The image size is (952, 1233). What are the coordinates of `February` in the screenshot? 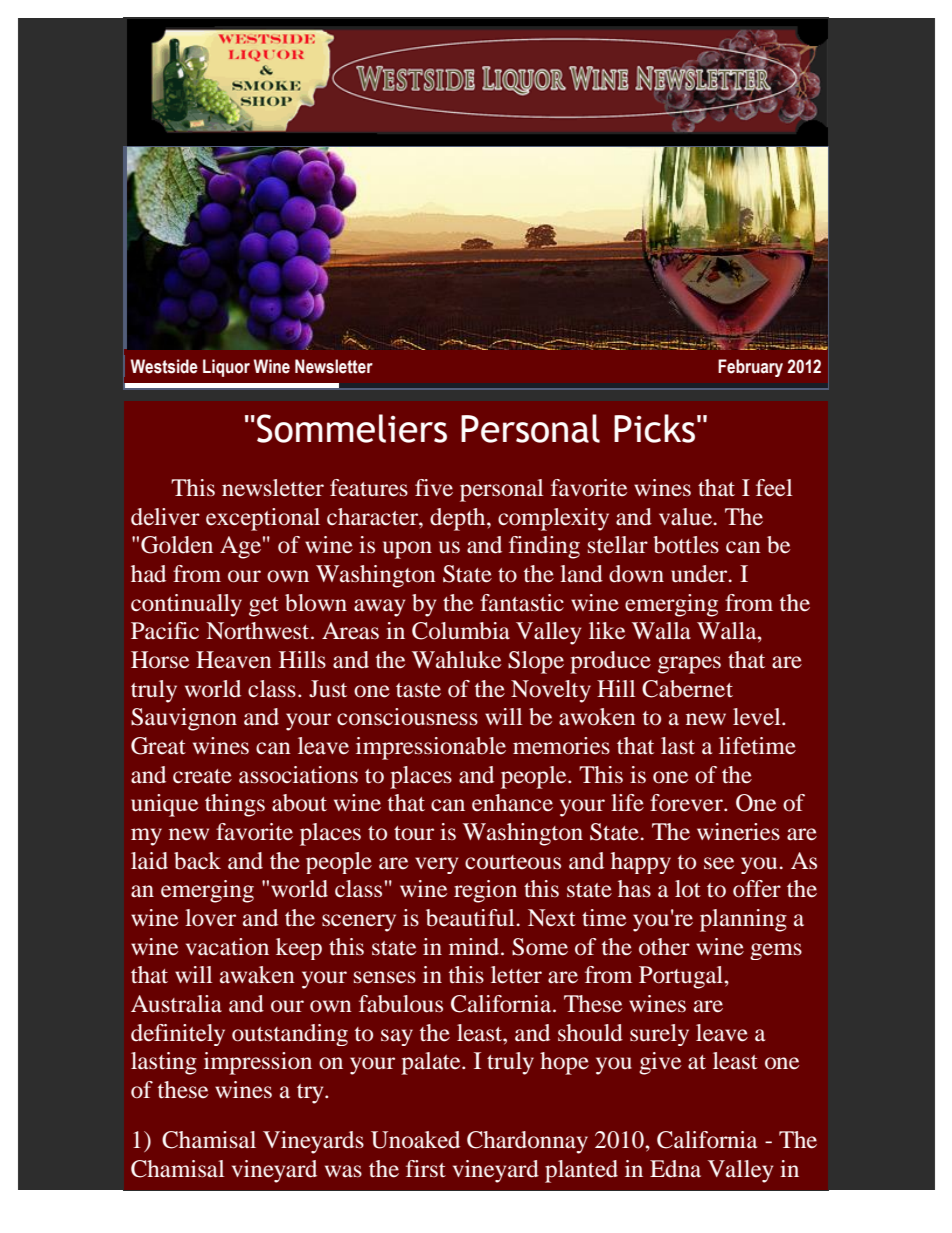 It's located at (750, 368).
